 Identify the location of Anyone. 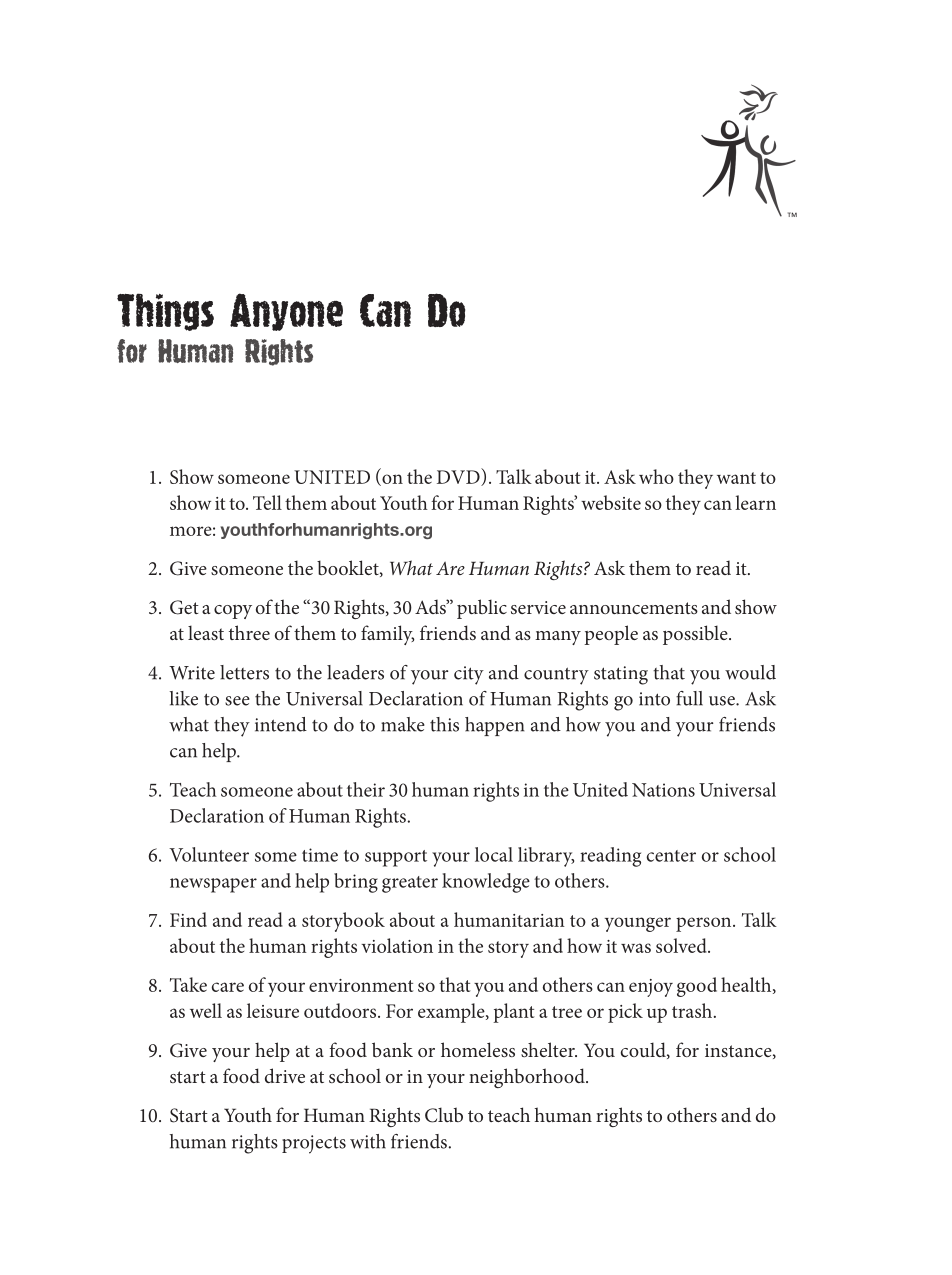
(286, 312).
